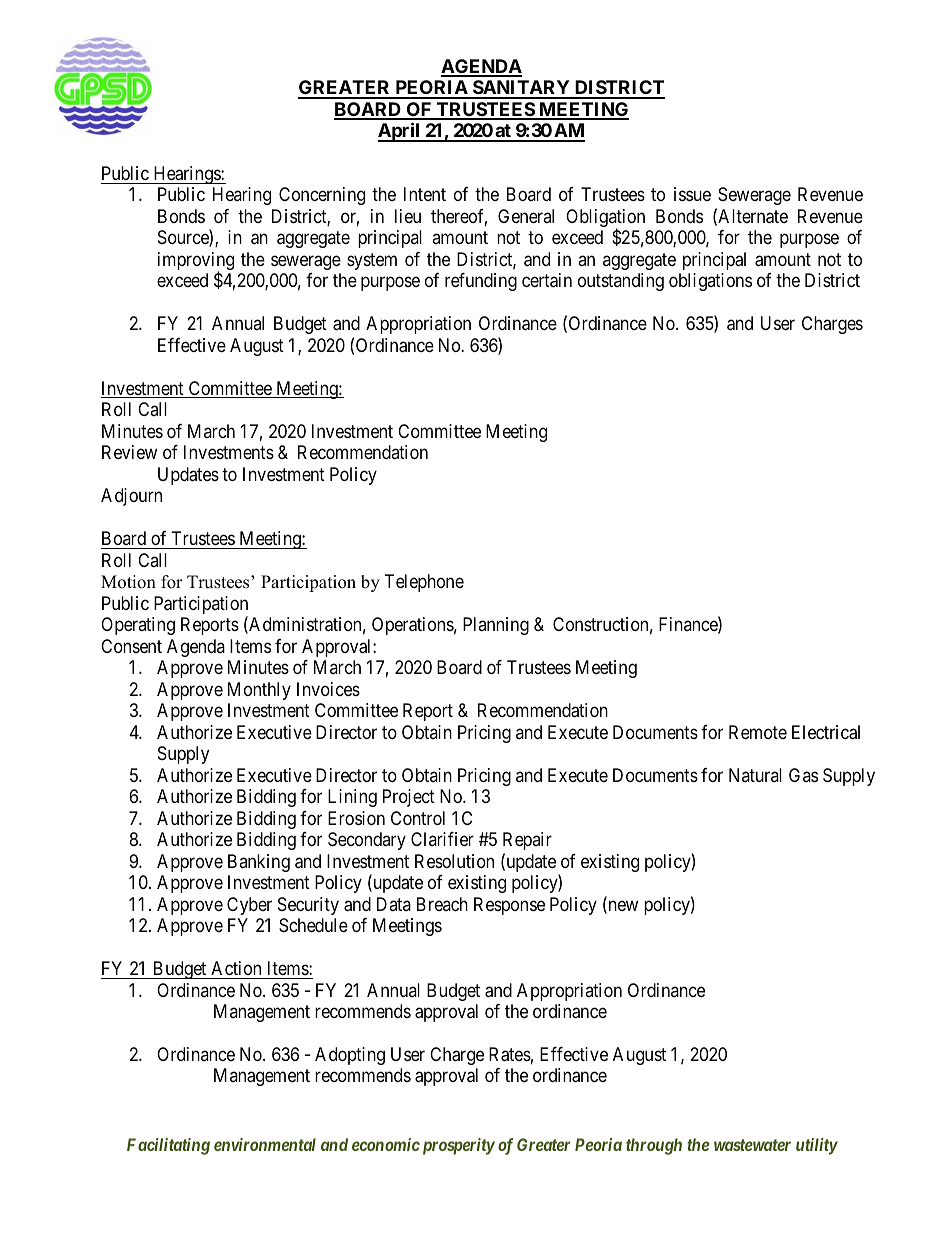 This document has width=952, height=1233. What do you see at coordinates (259, 863) in the document?
I see `Banking` at bounding box center [259, 863].
